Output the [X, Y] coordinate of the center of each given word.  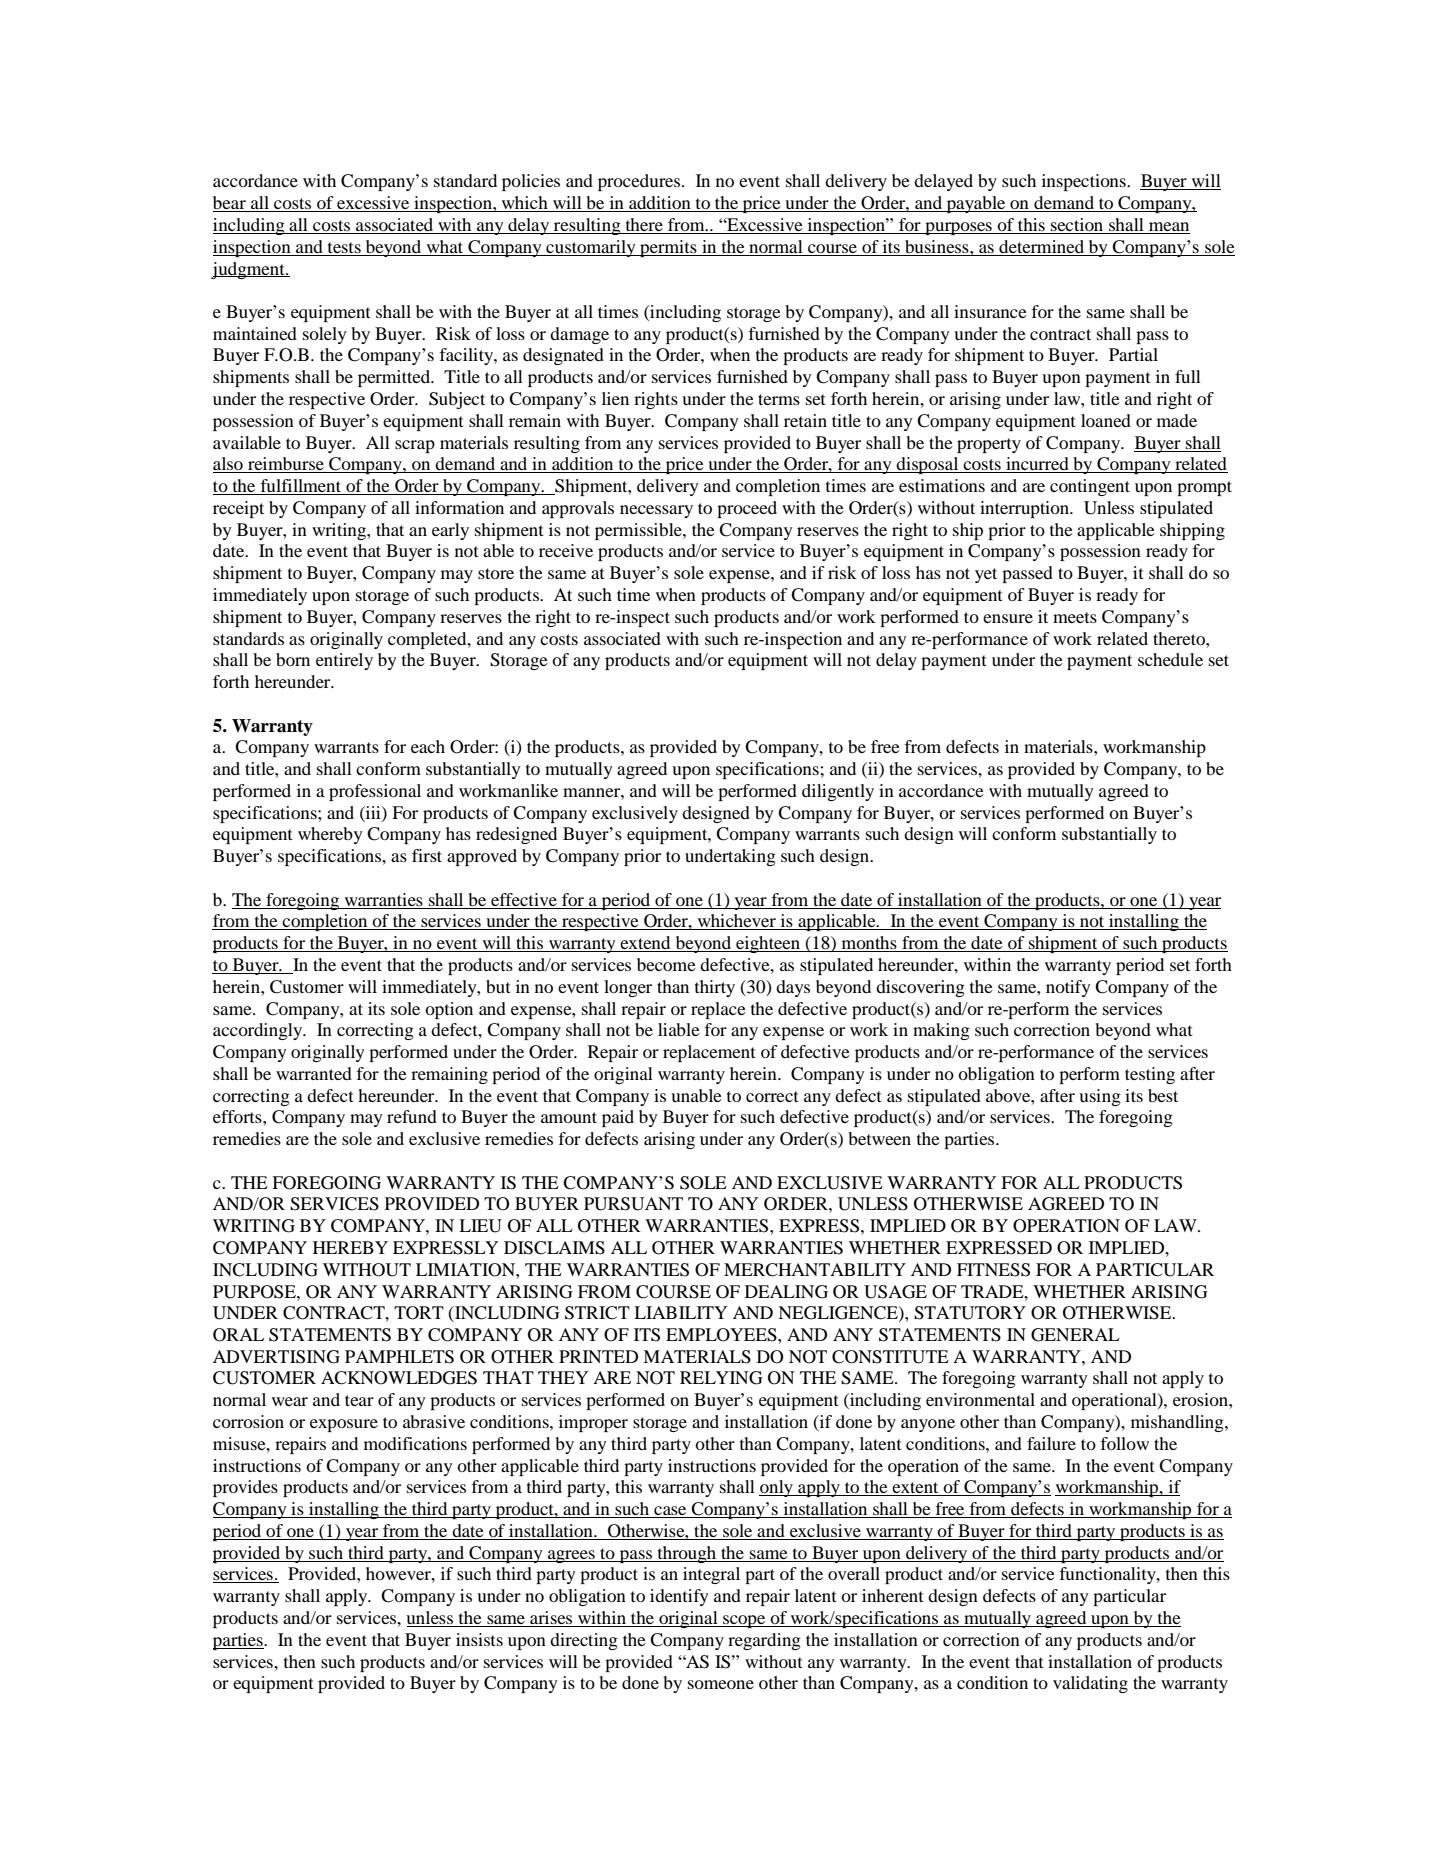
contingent [1090, 487]
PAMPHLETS [399, 1357]
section [1077, 224]
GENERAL [1075, 1335]
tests [344, 247]
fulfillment [301, 487]
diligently [838, 792]
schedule [1170, 659]
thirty [715, 988]
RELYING [721, 1378]
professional [375, 792]
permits [668, 248]
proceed [747, 509]
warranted [314, 1073]
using [1100, 1097]
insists [479, 1639]
